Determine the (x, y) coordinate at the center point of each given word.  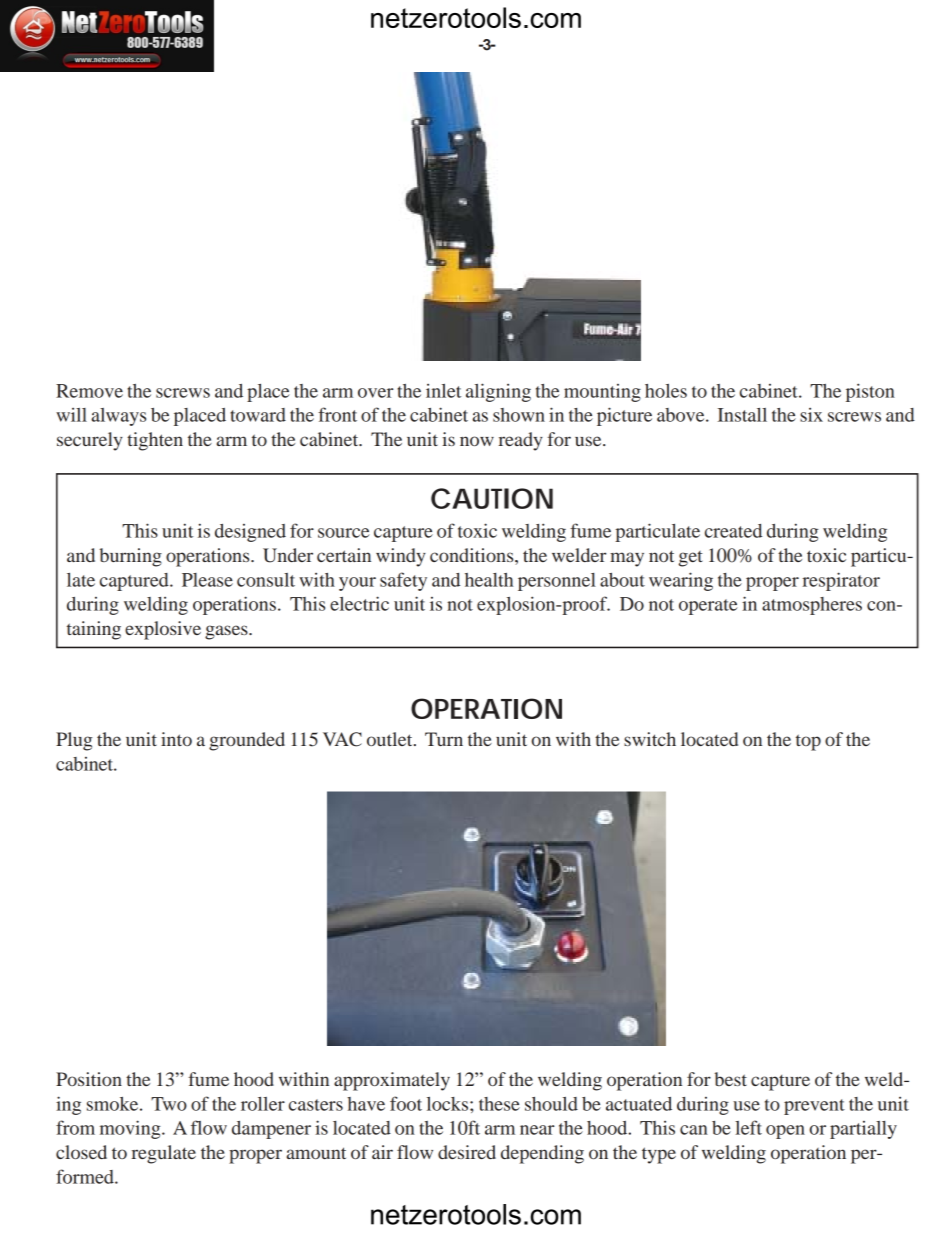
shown (519, 415)
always (118, 417)
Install (742, 415)
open (785, 1132)
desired (467, 1152)
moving (131, 1129)
